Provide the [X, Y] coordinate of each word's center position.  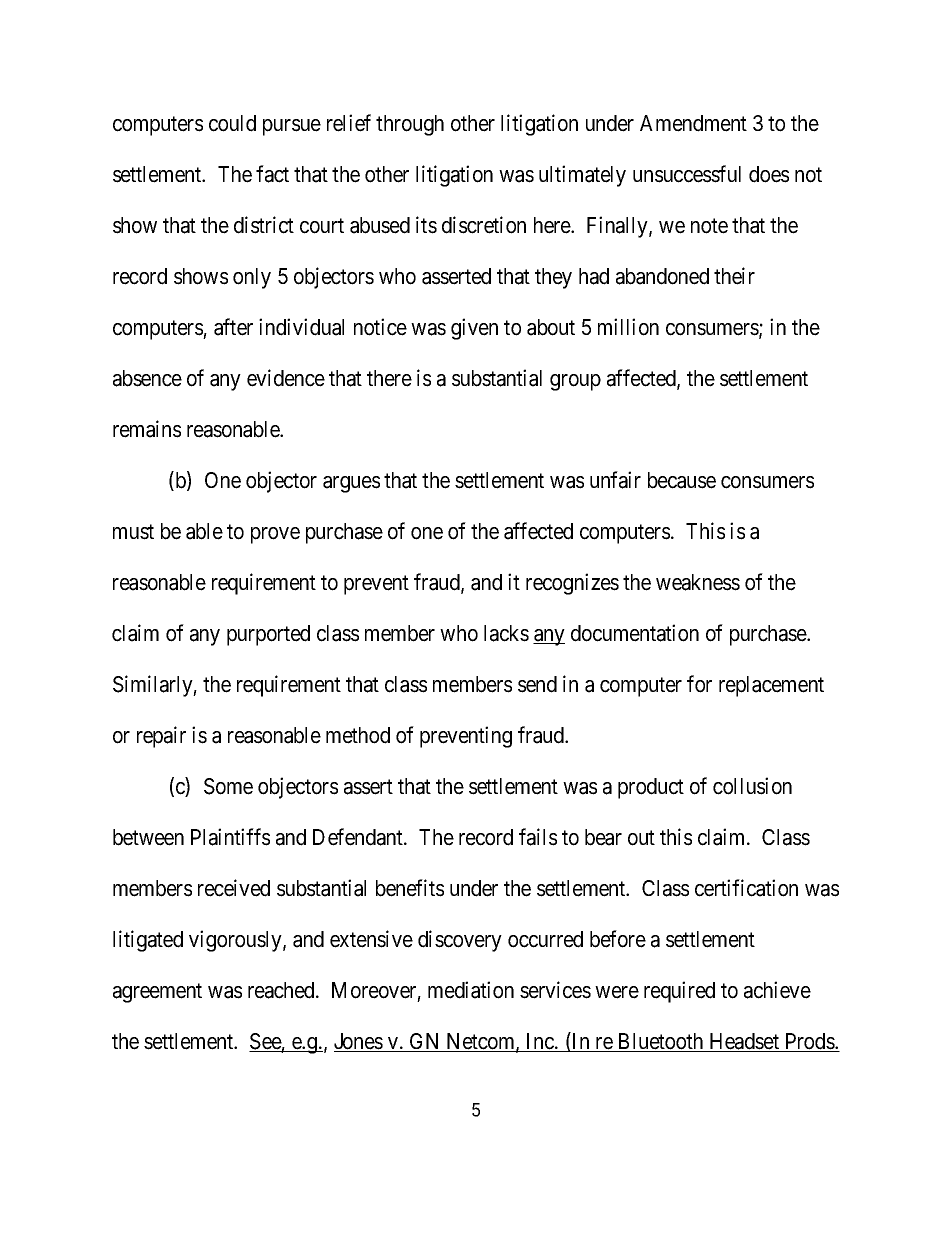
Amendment [693, 123]
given [474, 329]
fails [538, 837]
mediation [471, 990]
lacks [506, 633]
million [628, 327]
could [232, 123]
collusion [752, 786]
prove [275, 535]
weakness [698, 582]
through [410, 125]
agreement [157, 993]
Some [228, 786]
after [233, 327]
